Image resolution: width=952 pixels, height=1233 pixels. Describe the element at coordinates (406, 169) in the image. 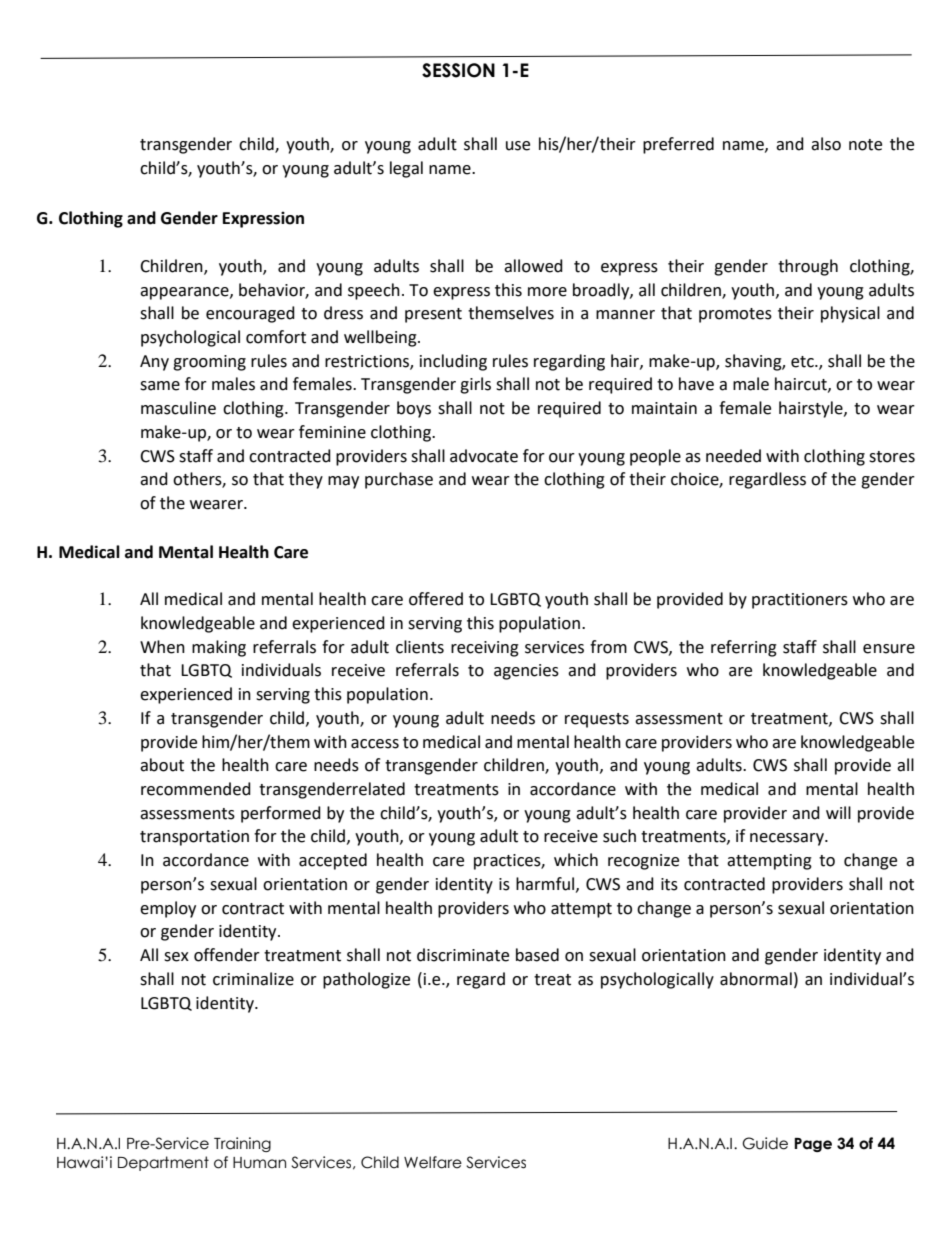

I see `legal` at that location.
